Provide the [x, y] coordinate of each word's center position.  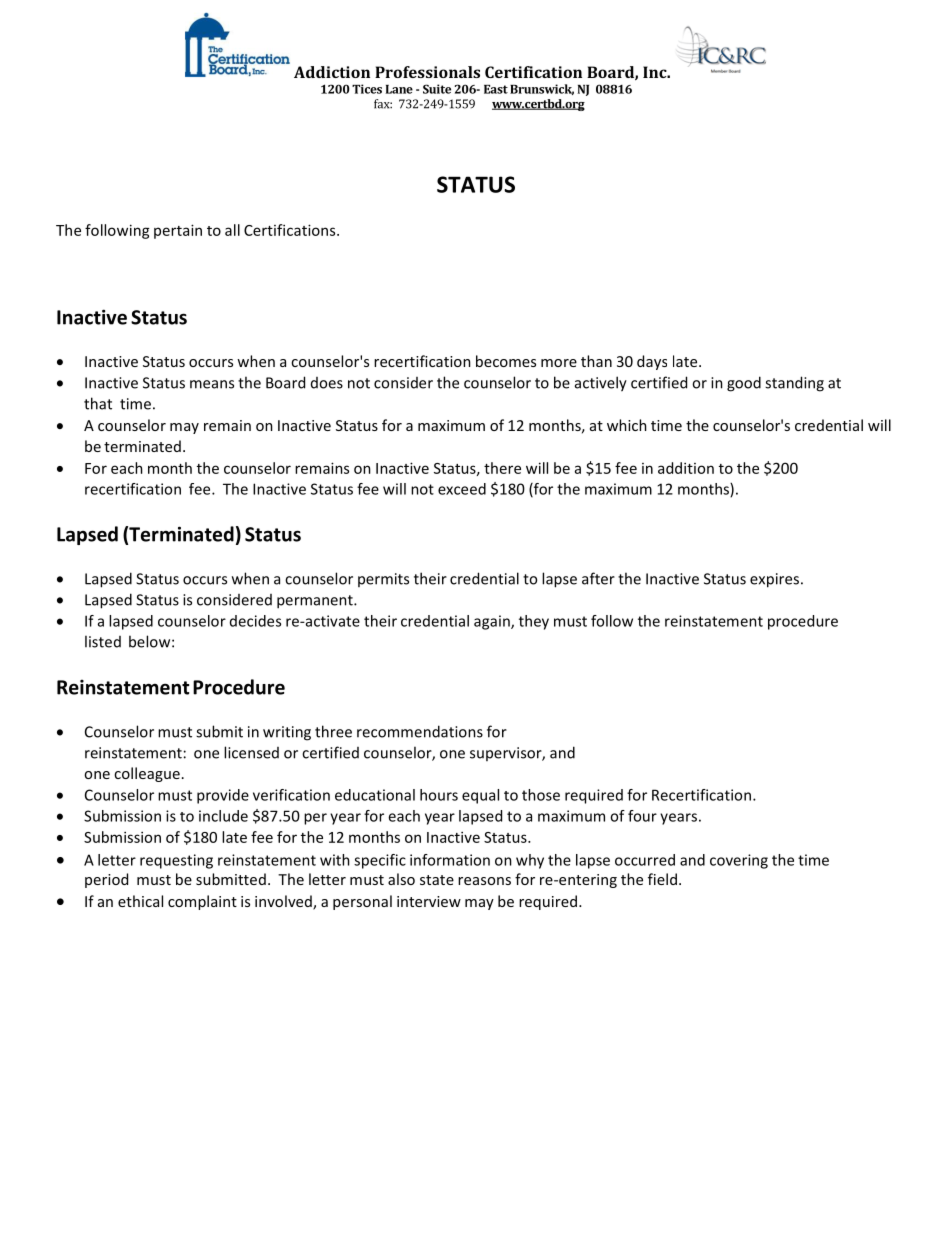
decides [255, 621]
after [598, 578]
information [450, 860]
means [212, 384]
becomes [506, 361]
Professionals [427, 72]
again [493, 622]
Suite [437, 89]
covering [739, 861]
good [744, 384]
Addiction [332, 72]
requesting [176, 861]
